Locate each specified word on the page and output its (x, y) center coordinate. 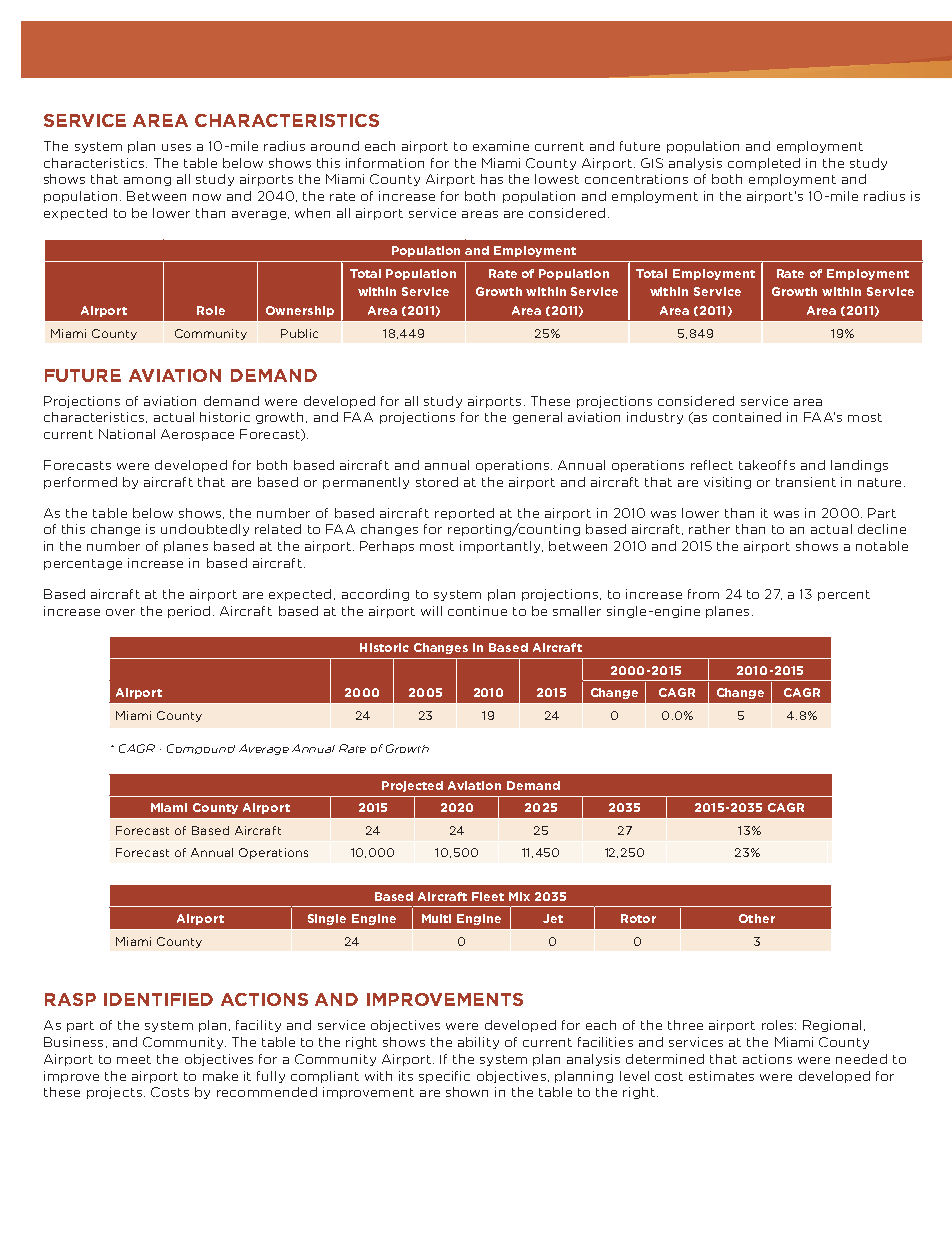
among (147, 181)
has (492, 179)
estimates (721, 1076)
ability (478, 1043)
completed (764, 164)
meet (134, 1059)
